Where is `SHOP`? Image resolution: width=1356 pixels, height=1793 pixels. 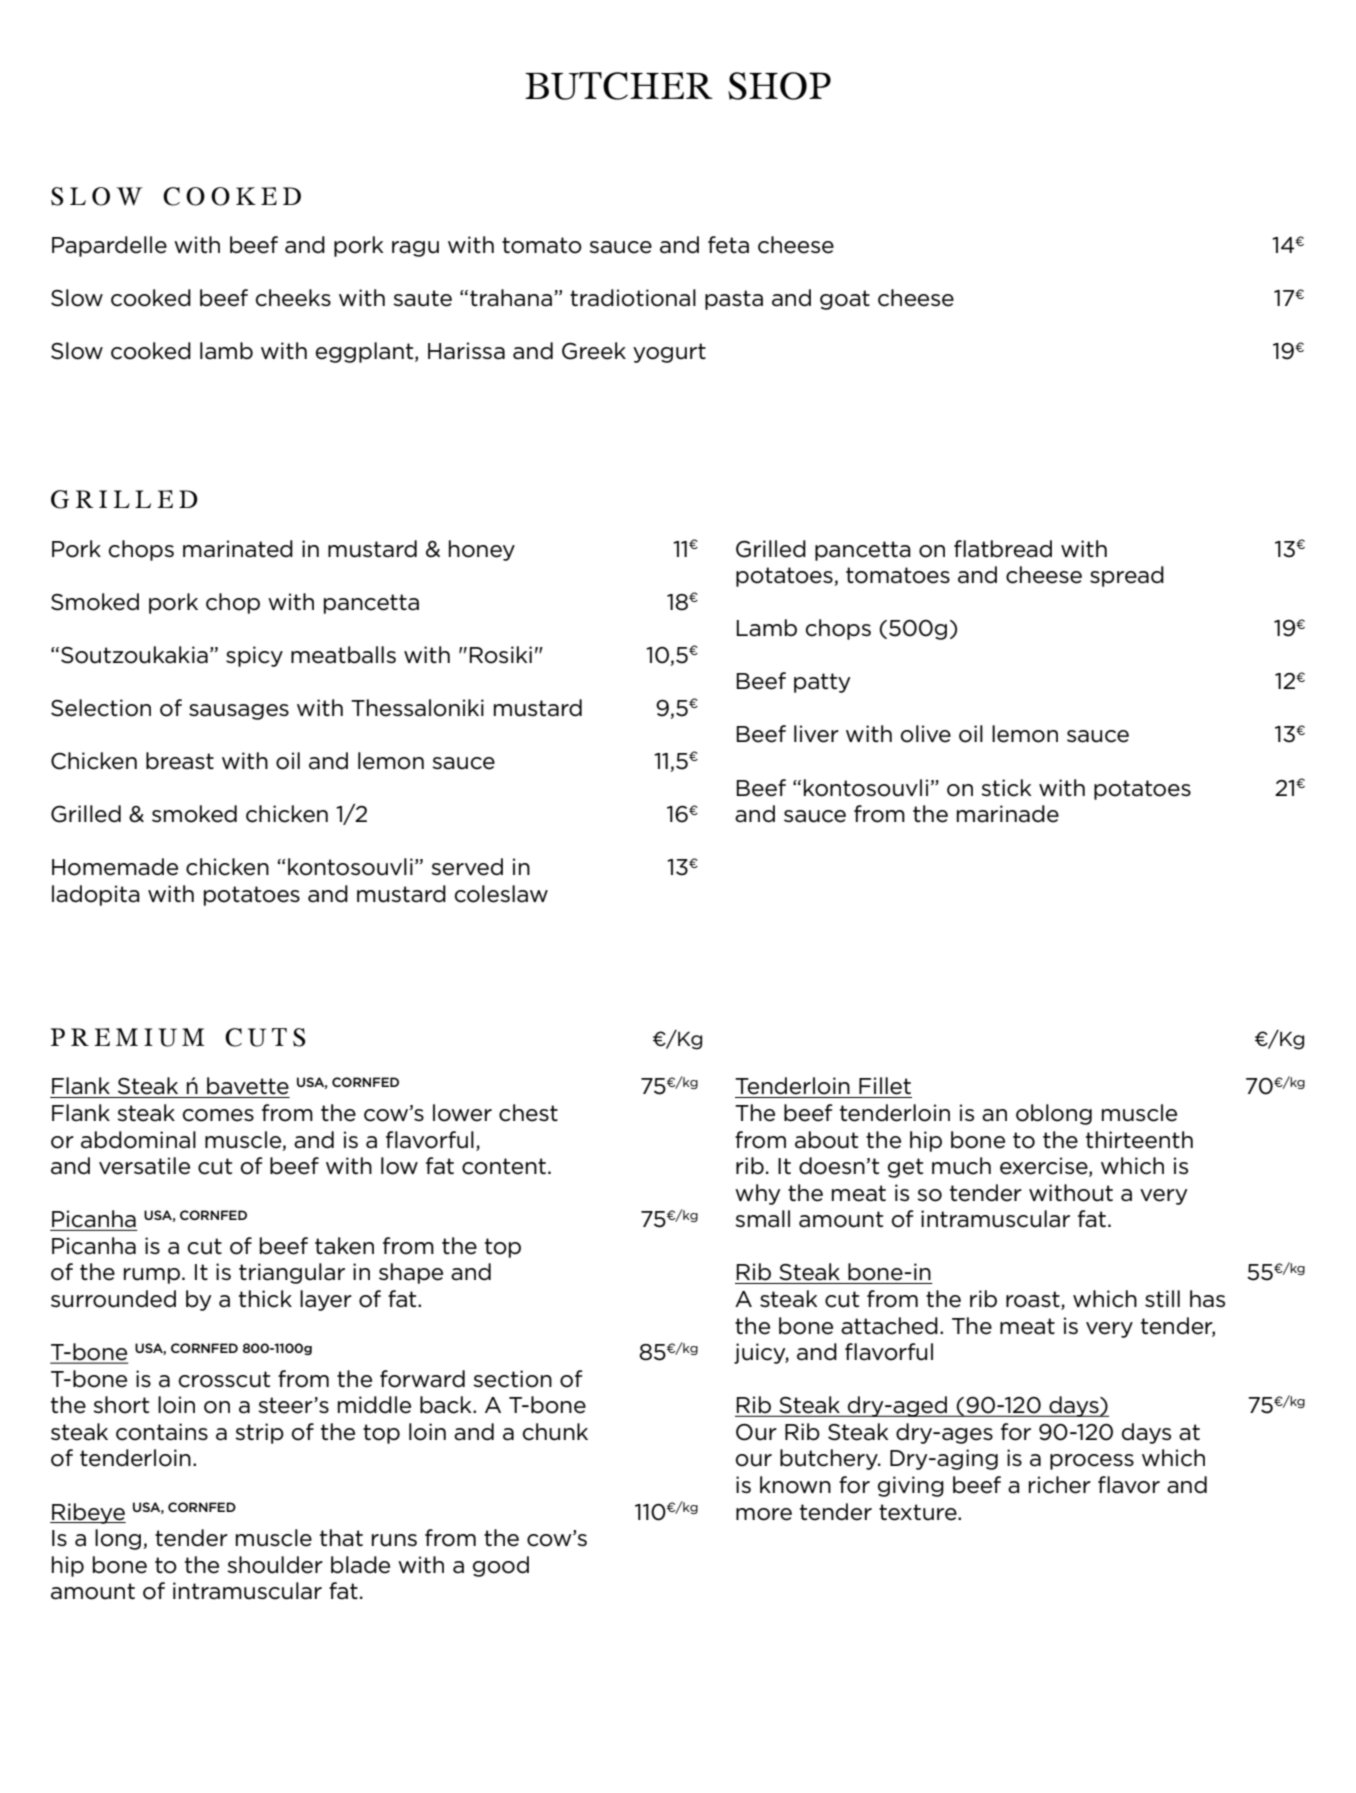
SHOP is located at coordinates (779, 86).
